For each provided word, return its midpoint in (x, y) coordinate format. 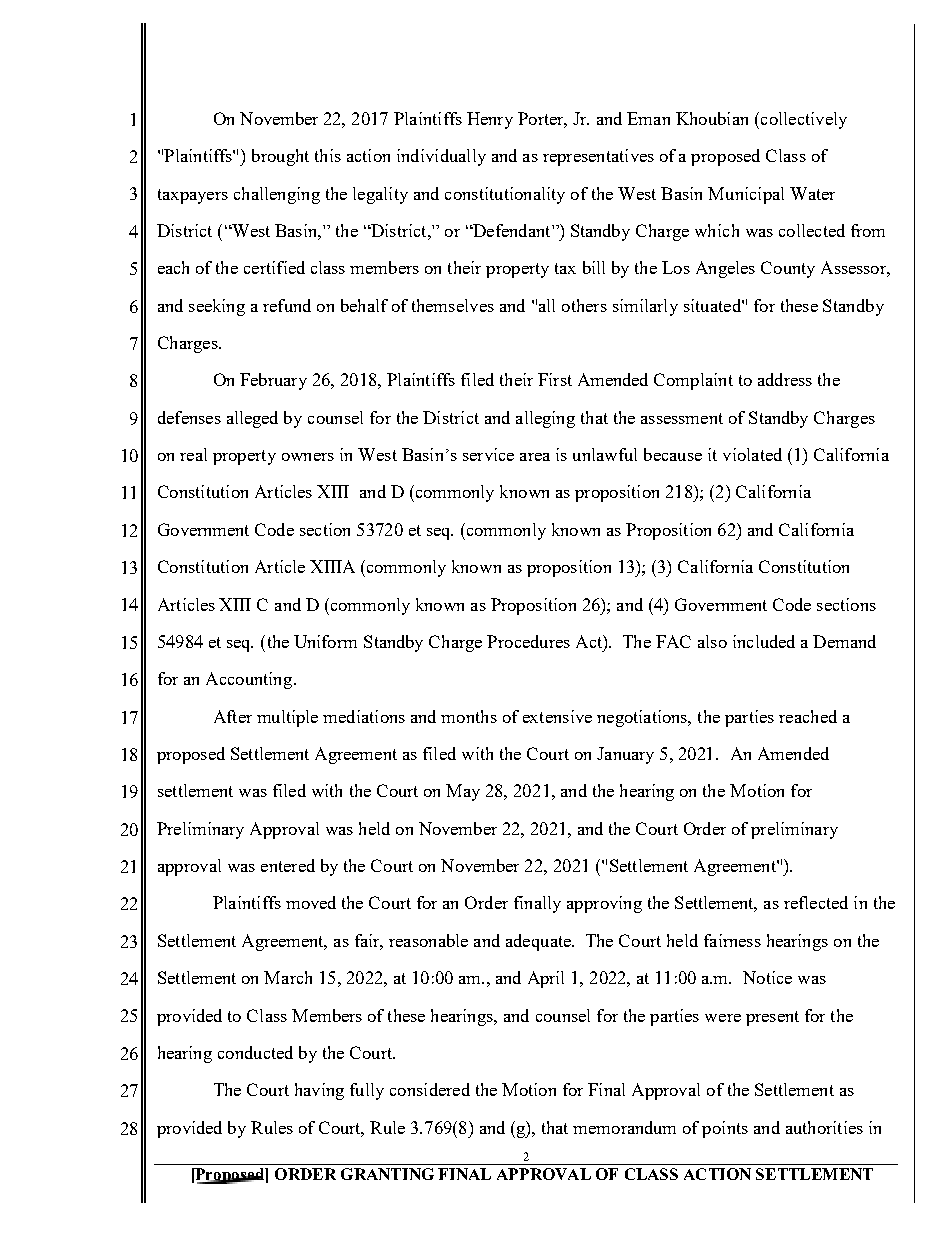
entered (288, 865)
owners (308, 457)
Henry (490, 120)
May (463, 792)
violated (752, 454)
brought (280, 157)
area (535, 457)
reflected (816, 902)
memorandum (624, 1127)
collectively (802, 120)
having (319, 1091)
